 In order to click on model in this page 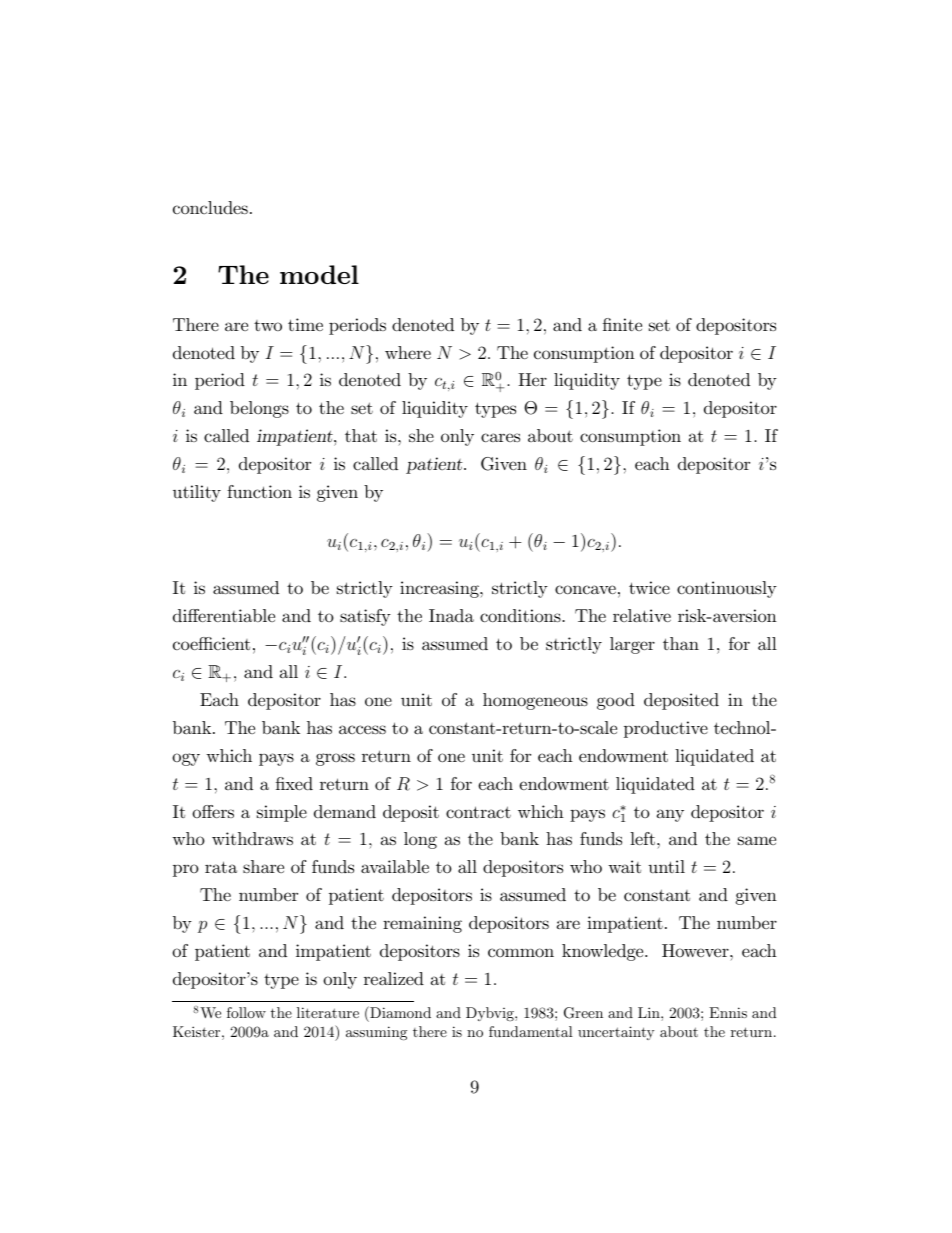, I will do `click(319, 274)`.
